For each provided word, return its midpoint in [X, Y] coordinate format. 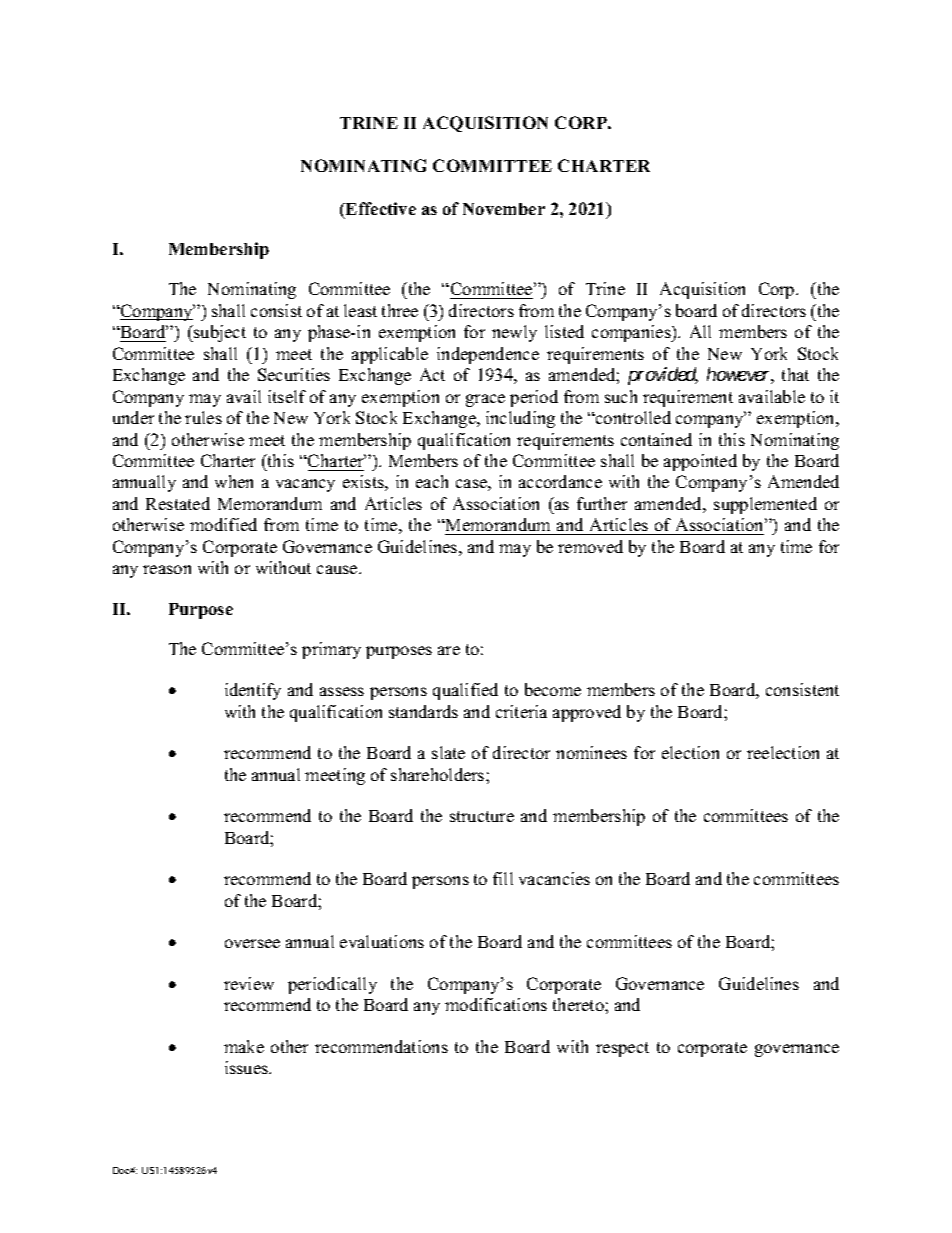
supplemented [765, 505]
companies [632, 333]
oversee [252, 943]
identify [253, 691]
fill [503, 878]
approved [587, 713]
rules [203, 417]
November [504, 209]
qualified [465, 691]
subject [219, 333]
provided [663, 376]
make [244, 1046]
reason [167, 569]
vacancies [554, 878]
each [432, 481]
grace [485, 400]
